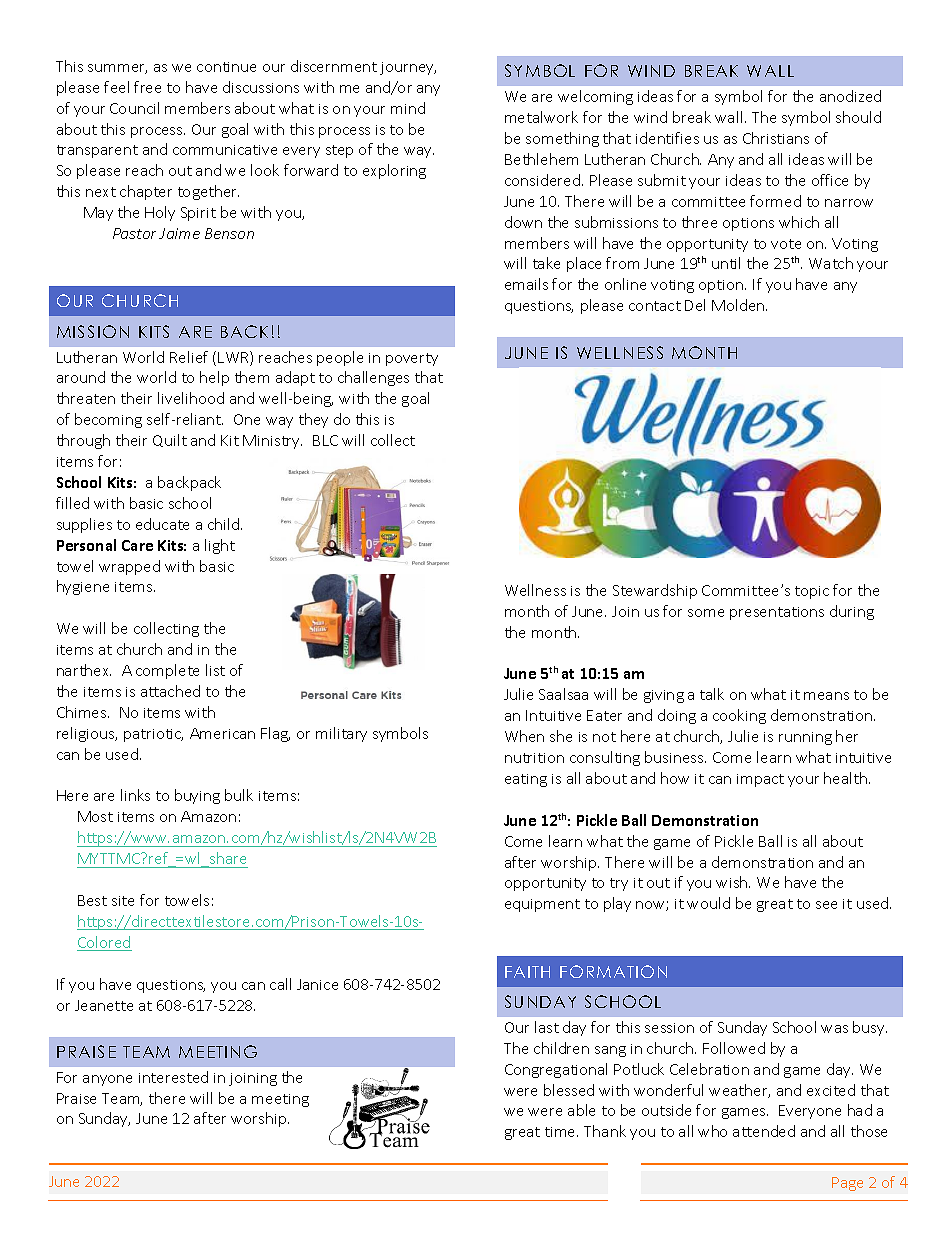  What do you see at coordinates (173, 1077) in the screenshot?
I see `interested` at bounding box center [173, 1077].
